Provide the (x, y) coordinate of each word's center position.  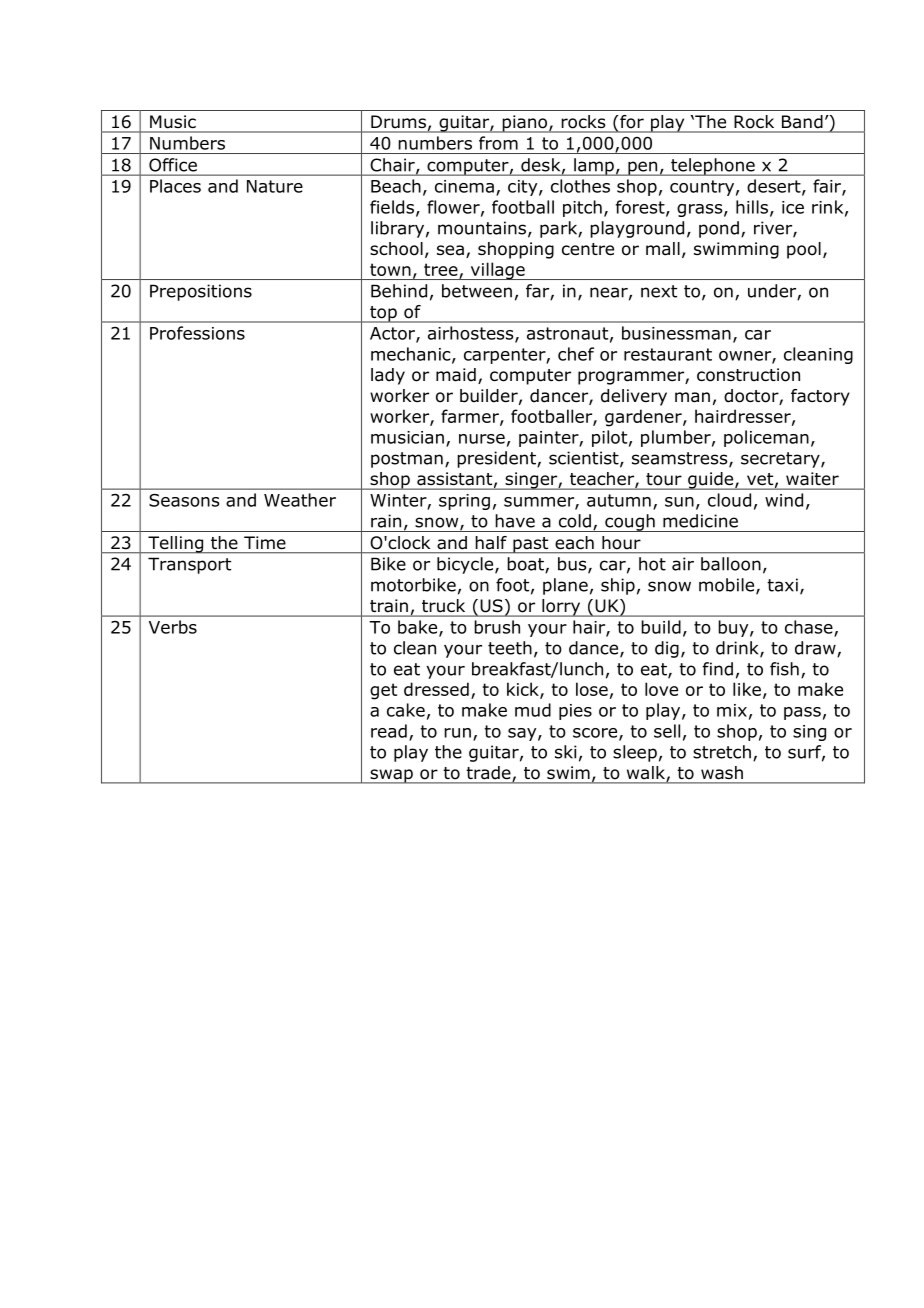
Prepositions (201, 292)
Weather (300, 500)
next (659, 291)
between (477, 291)
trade (490, 774)
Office (173, 165)
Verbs (173, 627)
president (497, 459)
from (498, 143)
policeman (766, 438)
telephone (713, 167)
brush (497, 627)
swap (391, 776)
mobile (728, 586)
